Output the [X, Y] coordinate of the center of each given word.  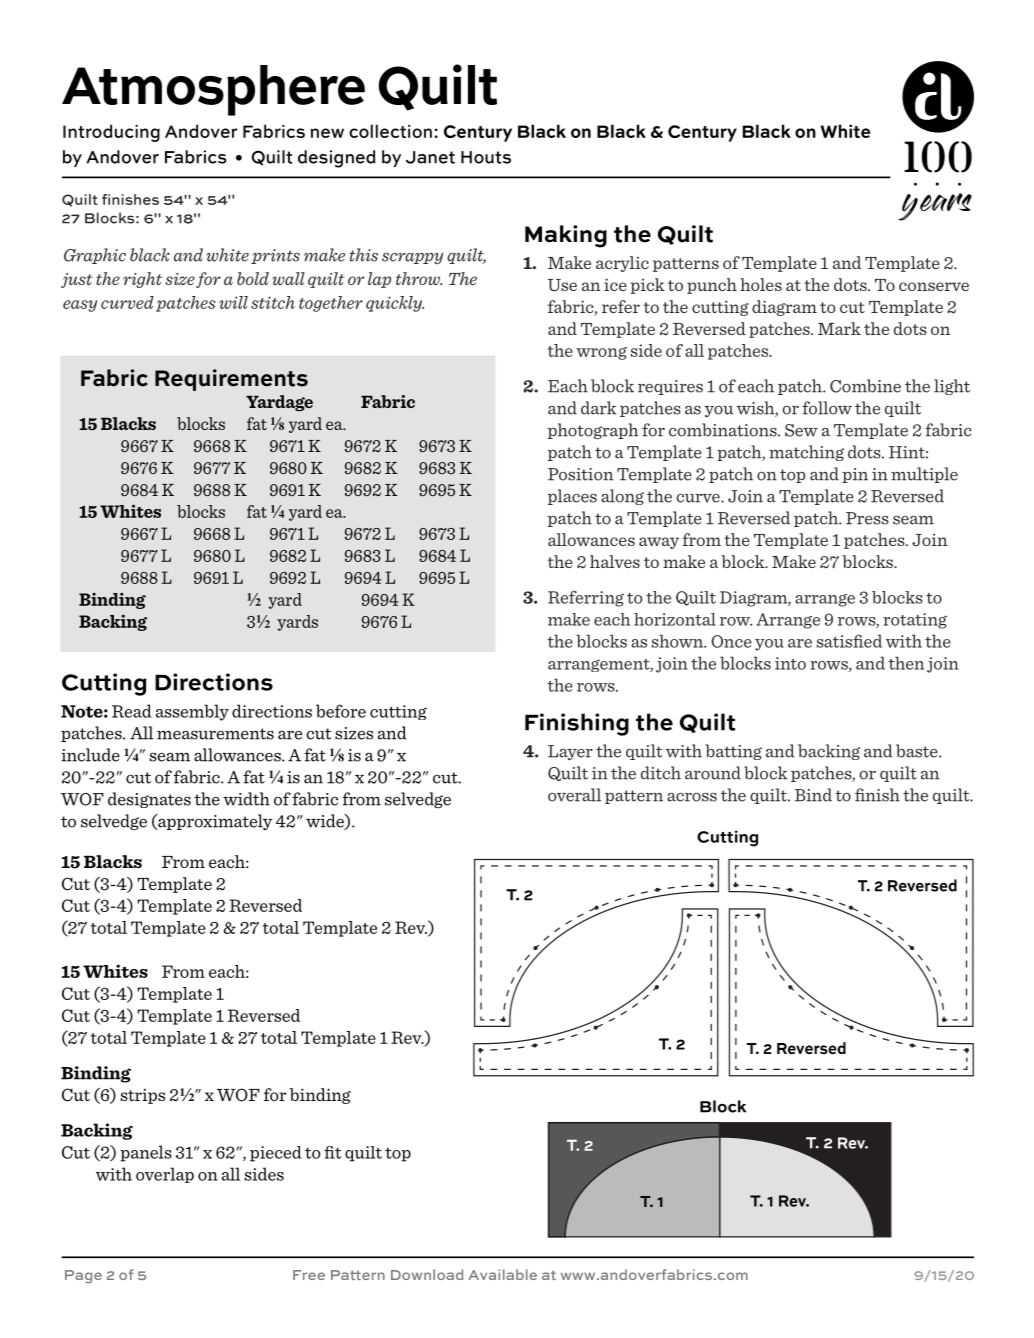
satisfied [849, 641]
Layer [570, 753]
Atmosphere [213, 90]
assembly [192, 712]
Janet [430, 157]
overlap [165, 1175]
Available [502, 1274]
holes [761, 284]
